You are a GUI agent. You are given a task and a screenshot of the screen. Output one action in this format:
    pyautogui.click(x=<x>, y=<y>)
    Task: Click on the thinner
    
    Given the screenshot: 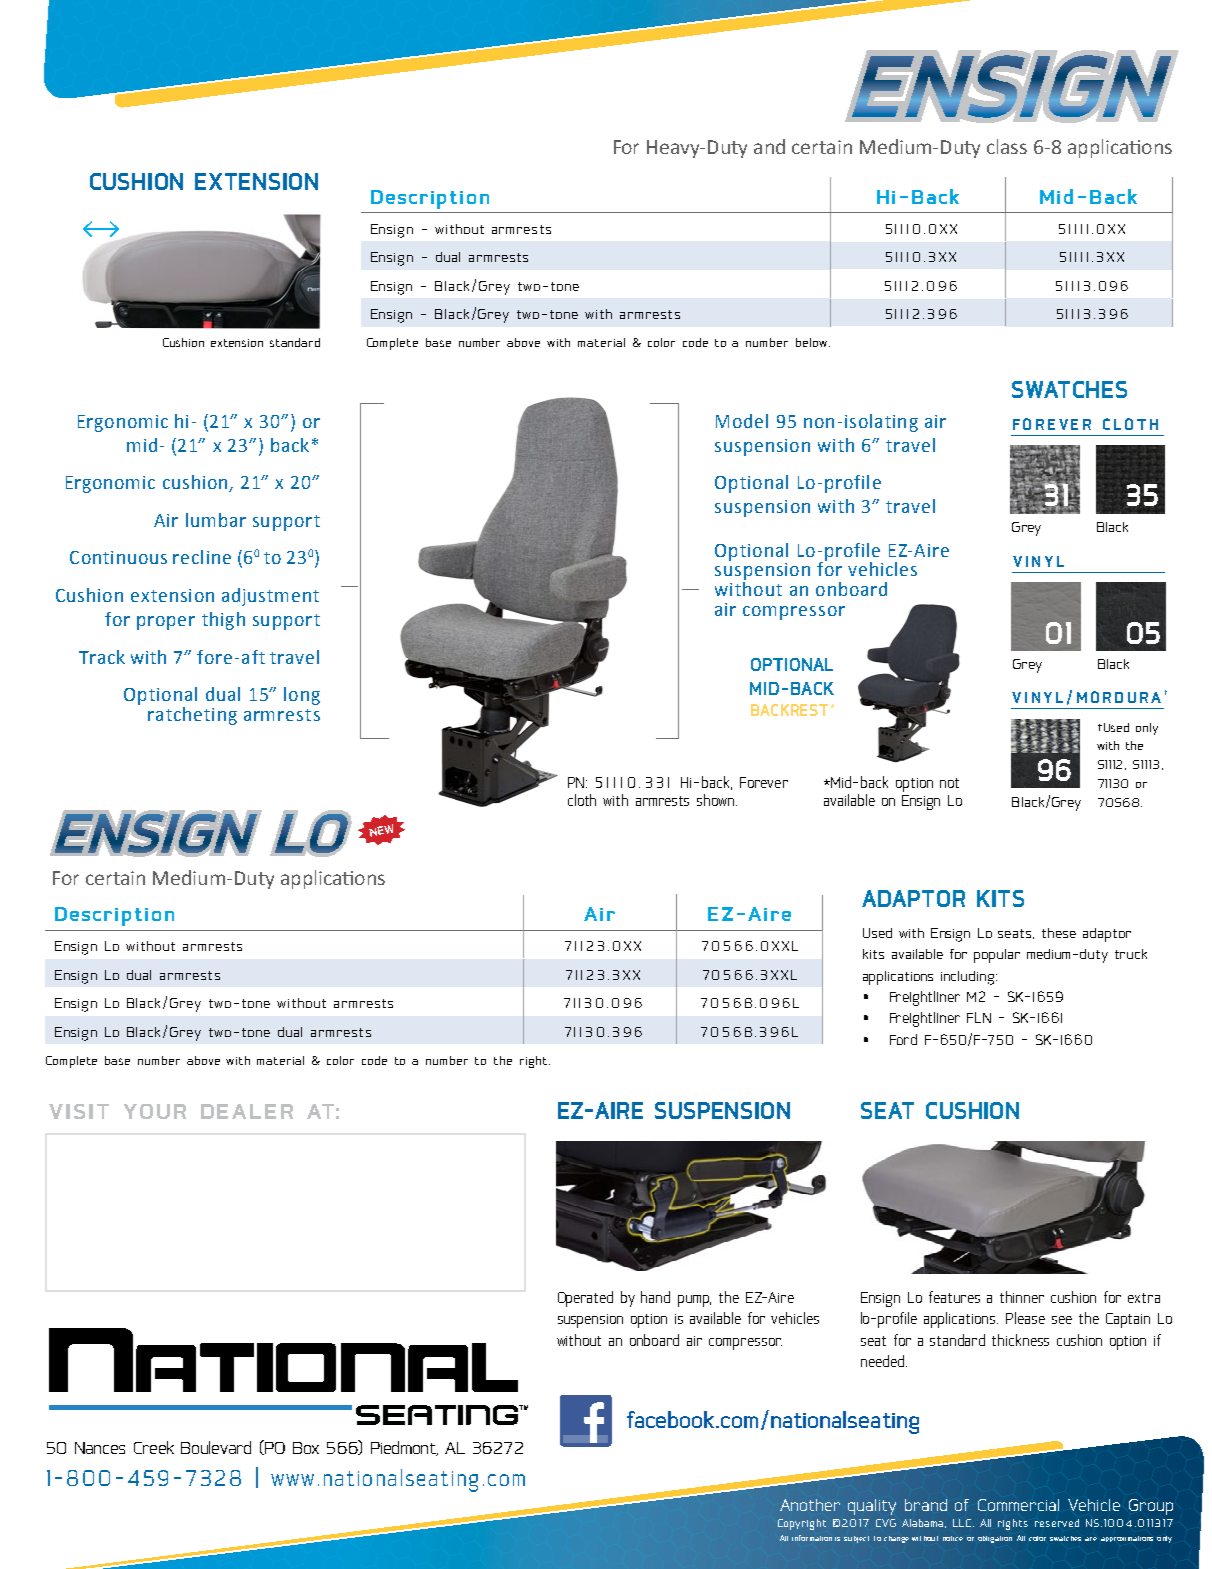 What is the action you would take?
    pyautogui.click(x=1022, y=1297)
